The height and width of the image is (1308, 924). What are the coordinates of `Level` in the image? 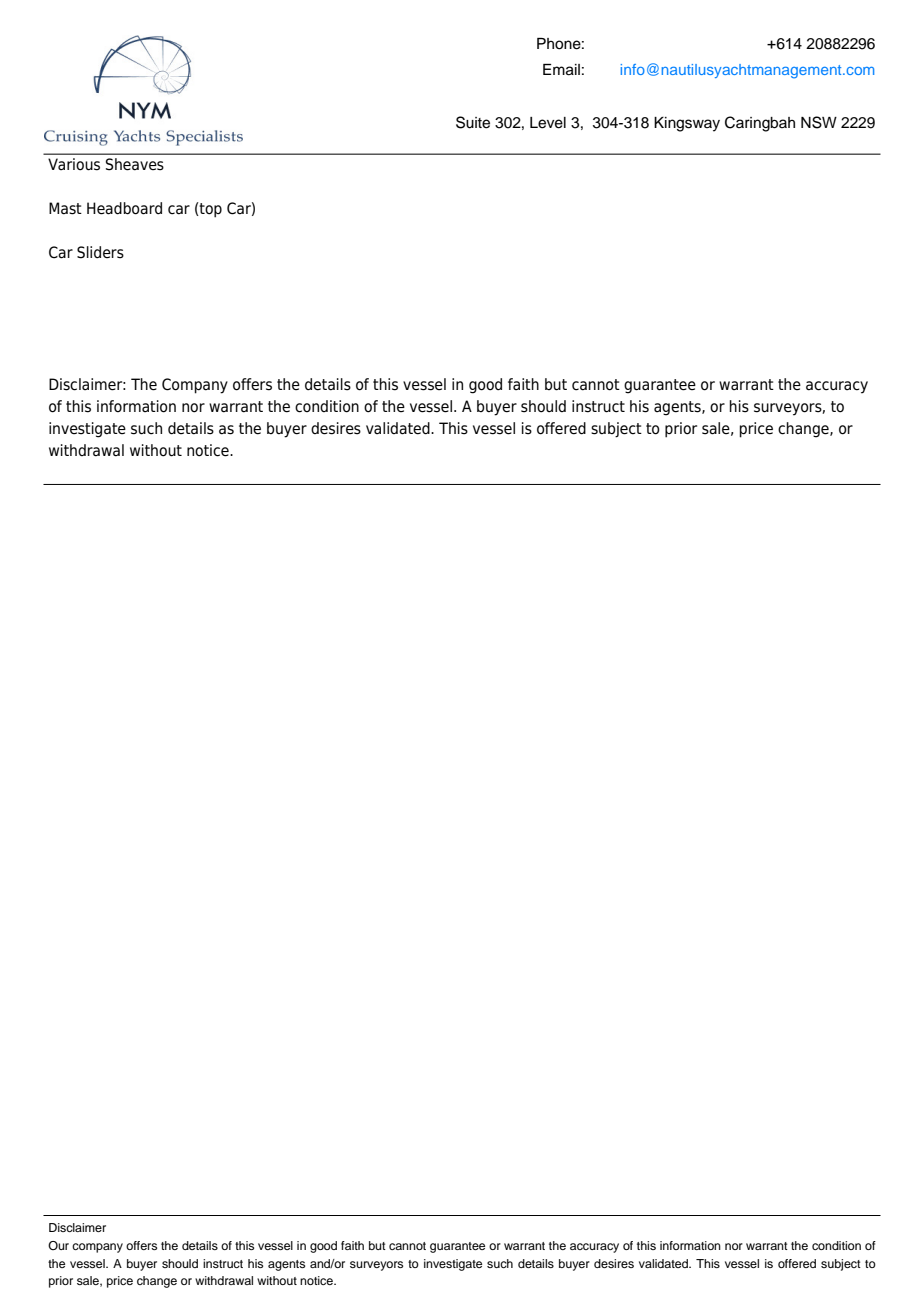 It's located at (548, 123).
